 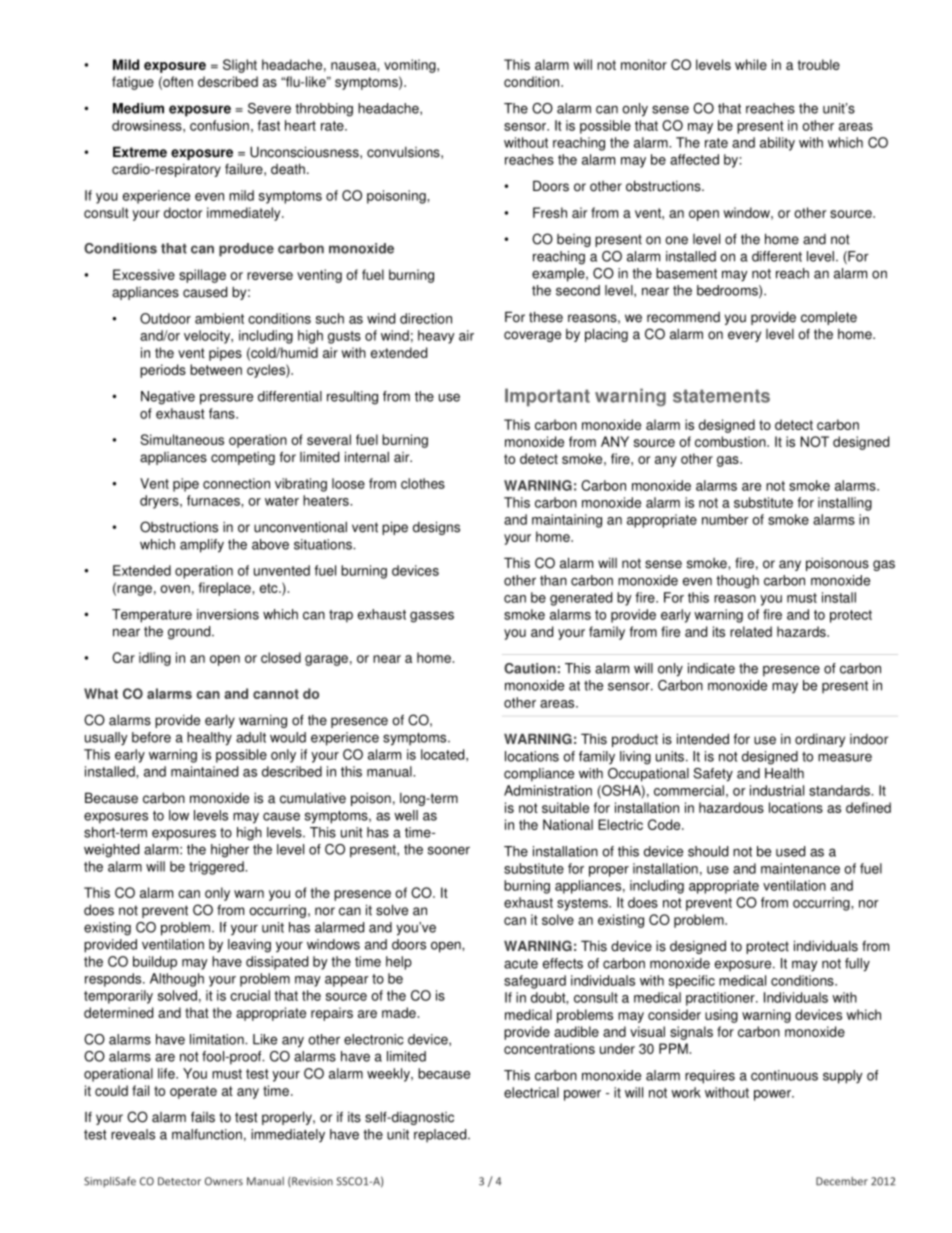 What do you see at coordinates (751, 64) in the screenshot?
I see `while` at bounding box center [751, 64].
